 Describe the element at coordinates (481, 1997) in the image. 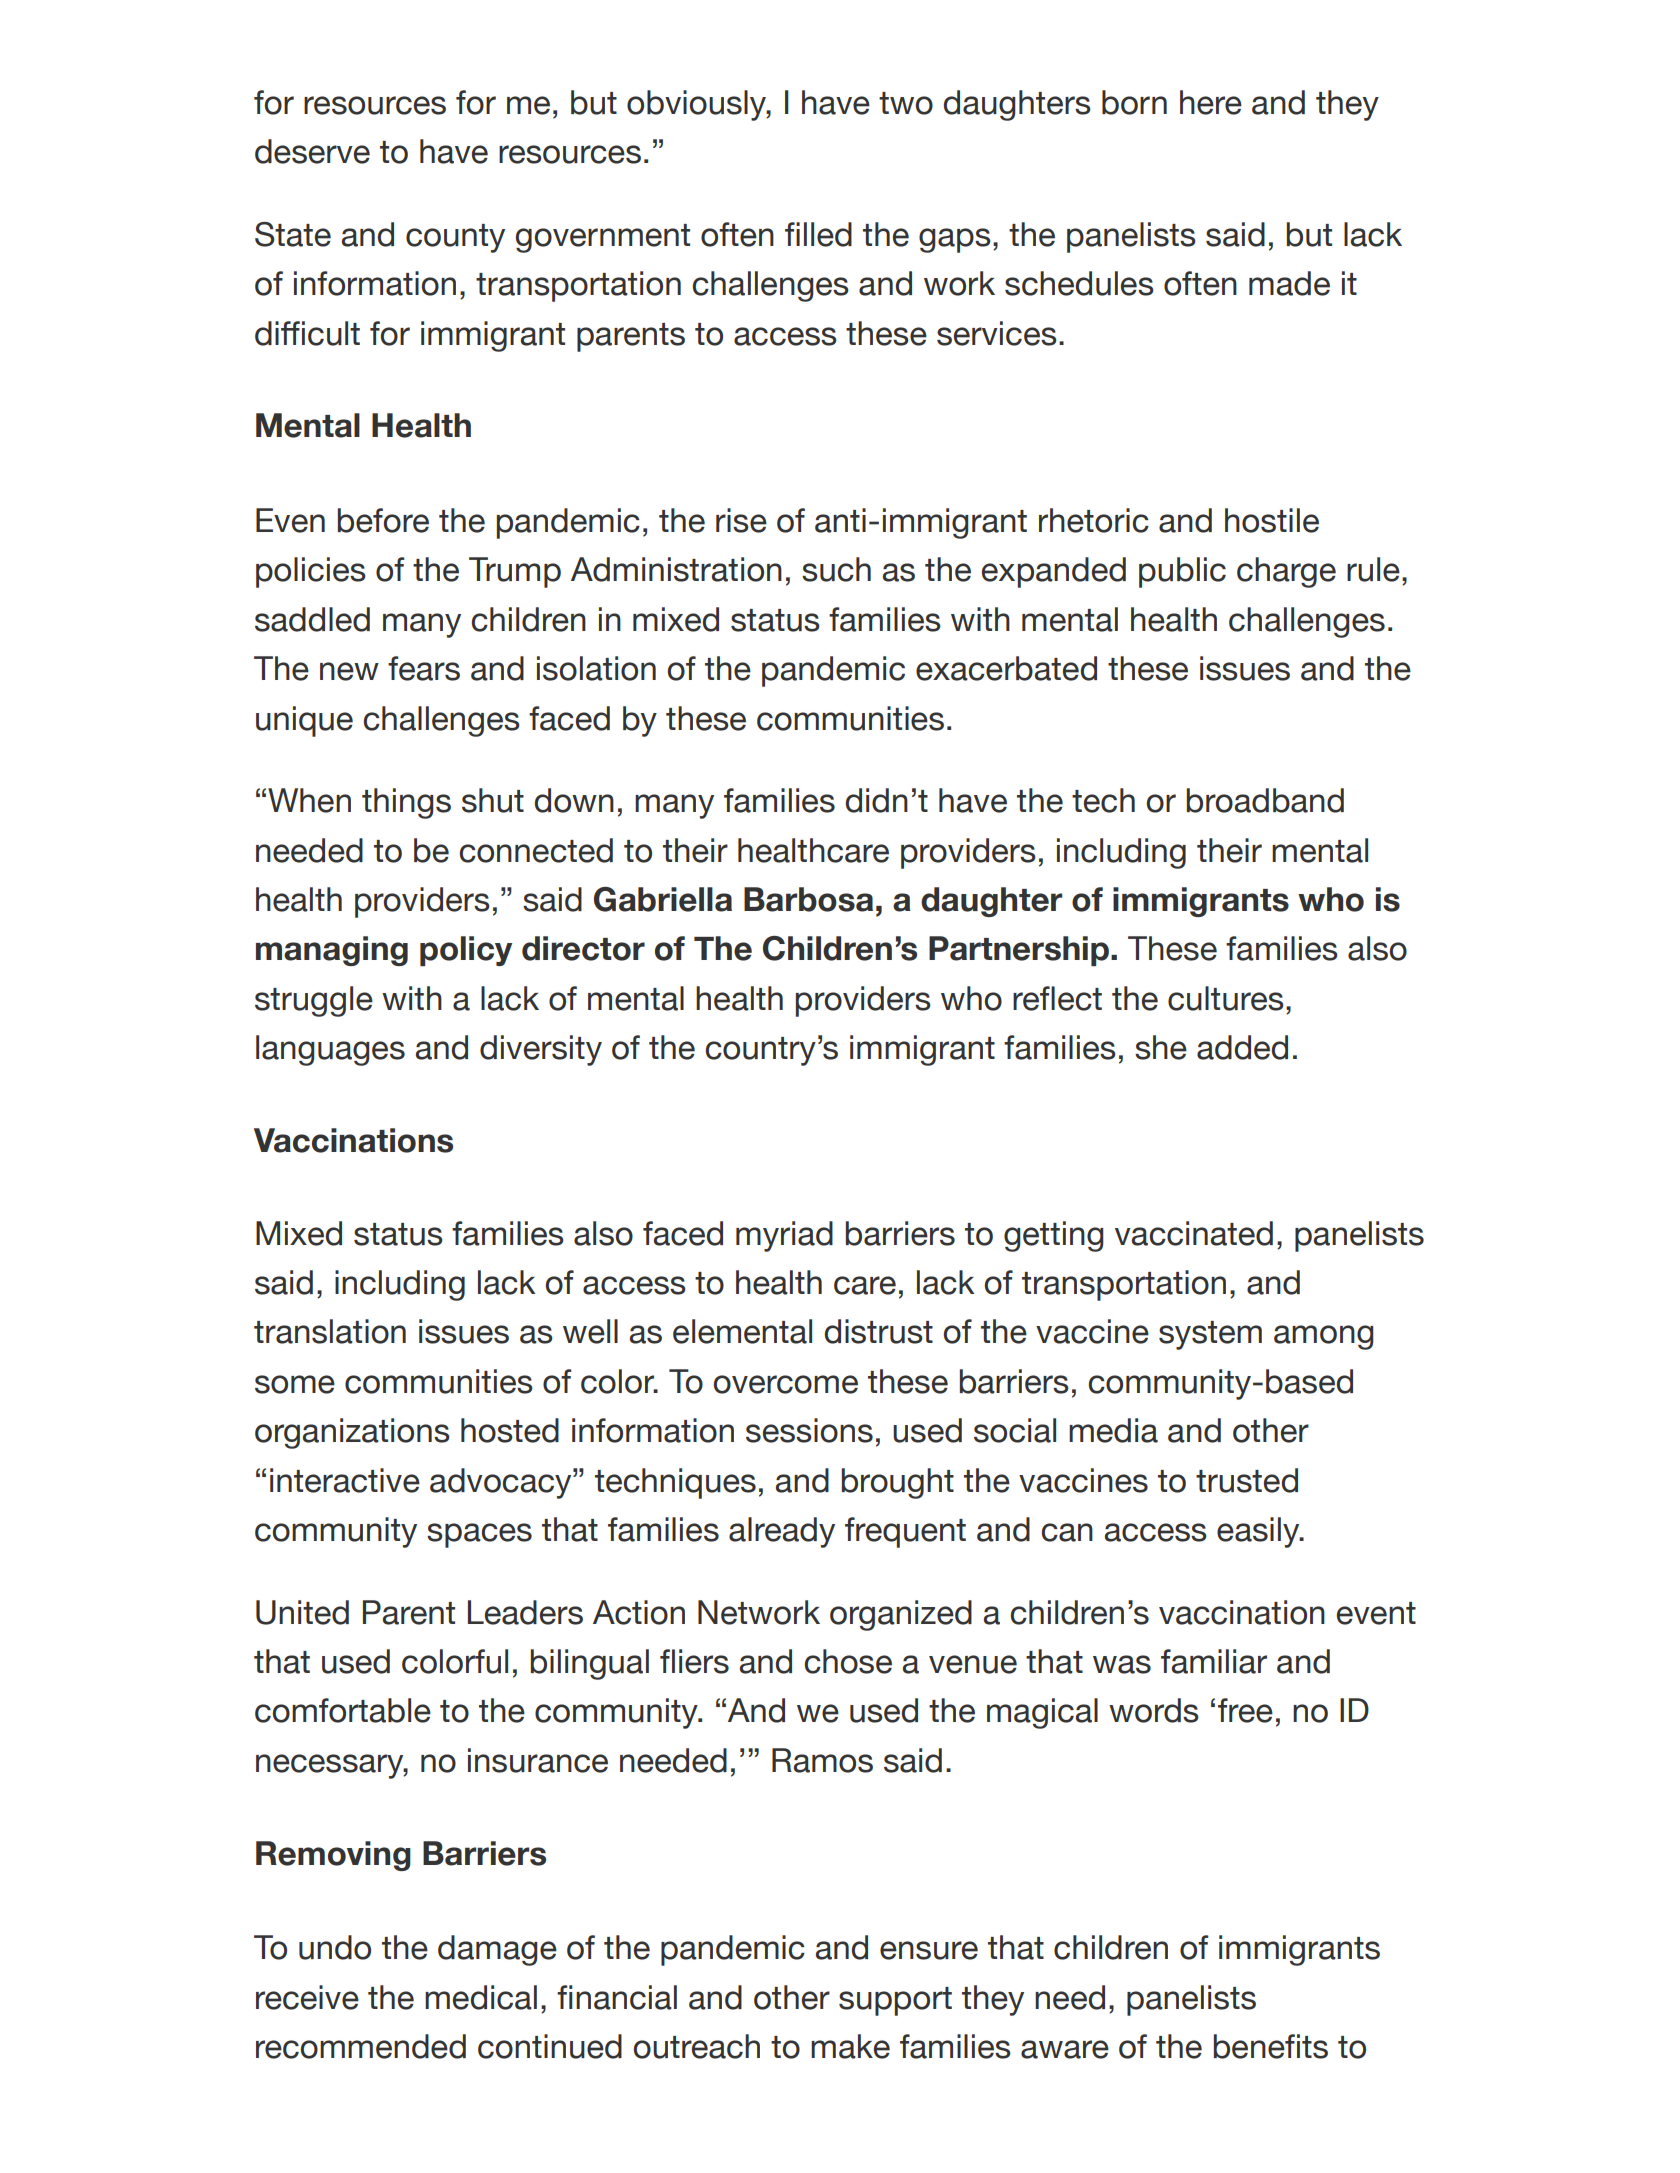

I see `medical` at that location.
